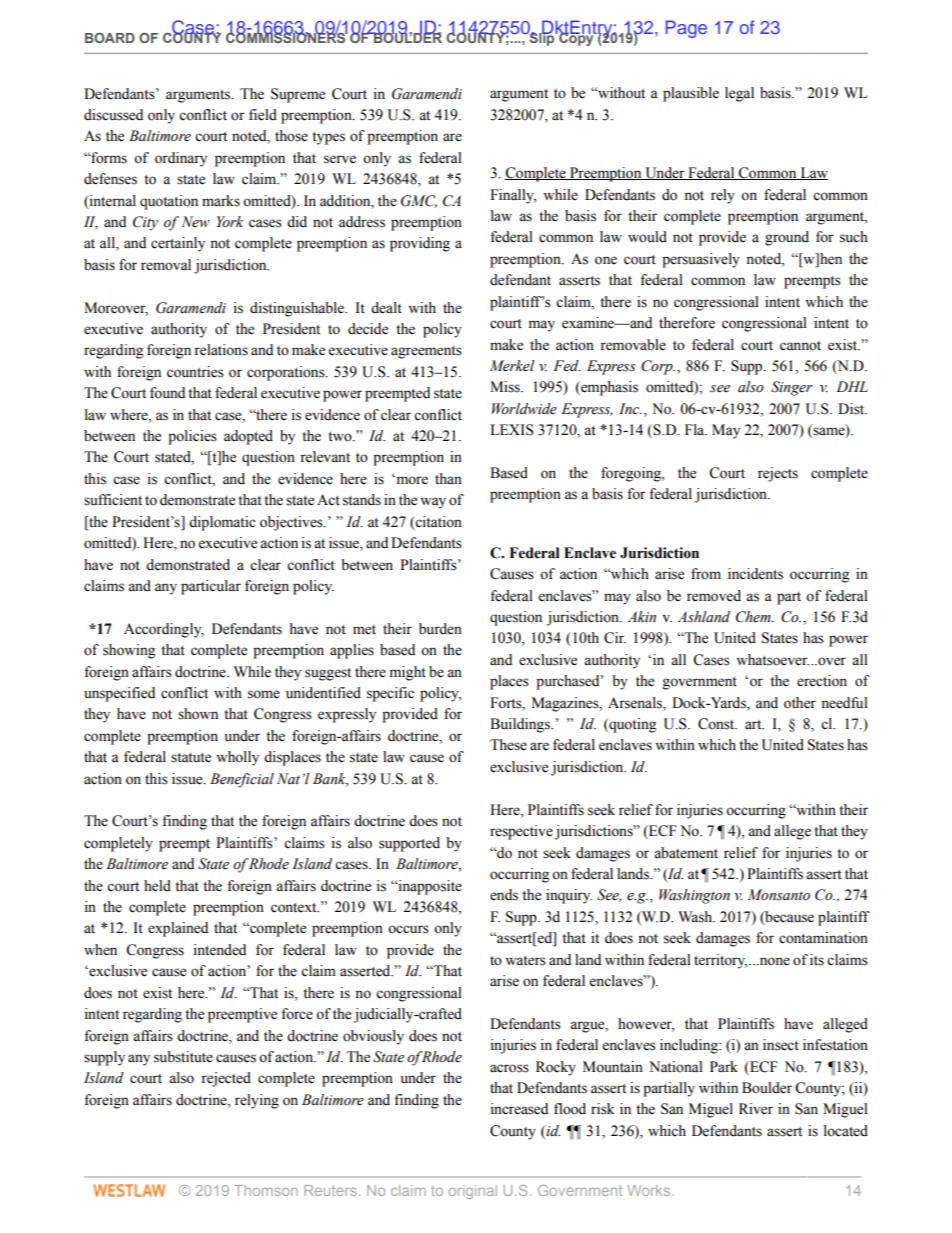  What do you see at coordinates (756, 1109) in the screenshot?
I see `River` at bounding box center [756, 1109].
